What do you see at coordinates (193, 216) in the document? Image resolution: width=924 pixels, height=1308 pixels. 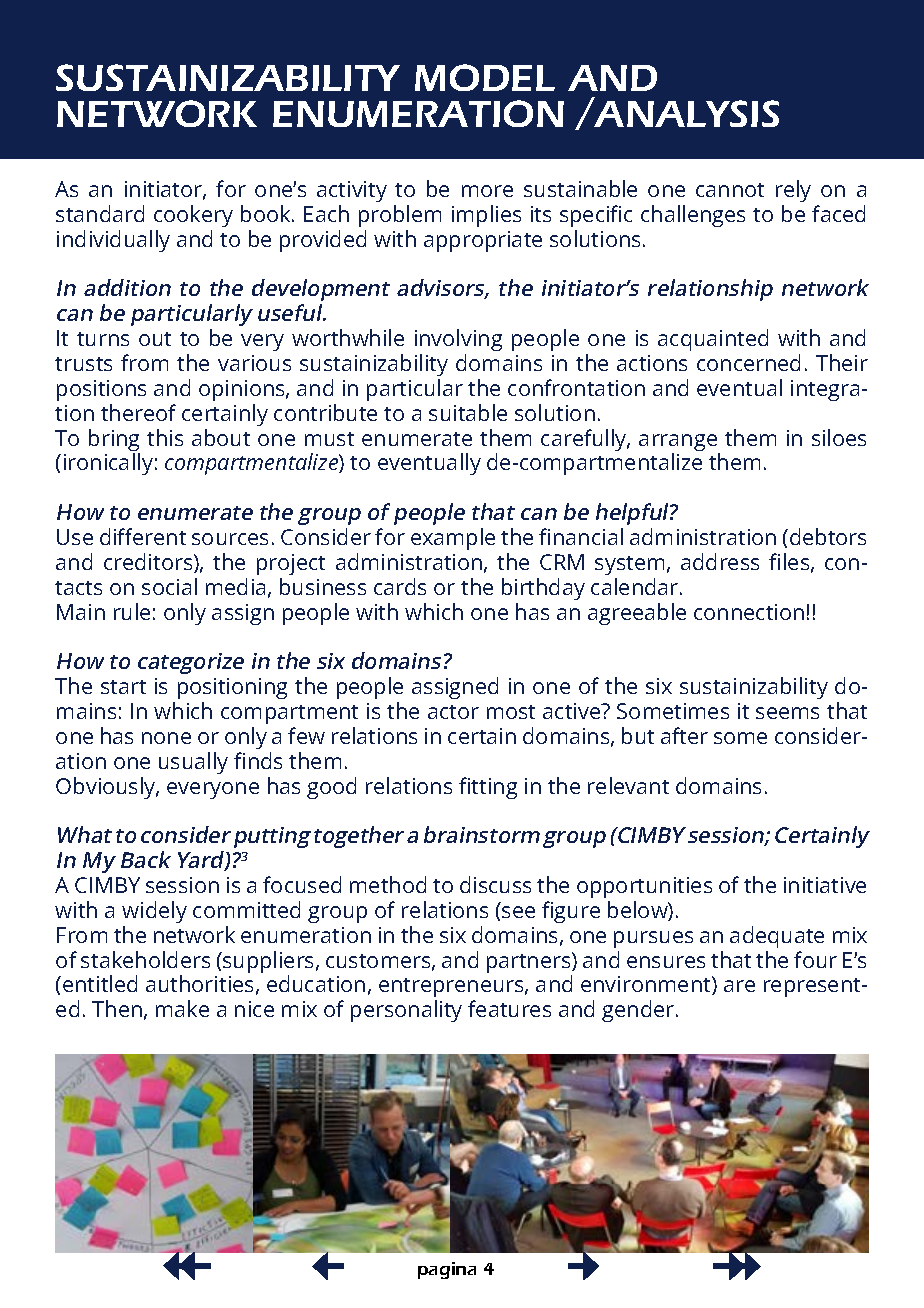 I see `cookery` at bounding box center [193, 216].
